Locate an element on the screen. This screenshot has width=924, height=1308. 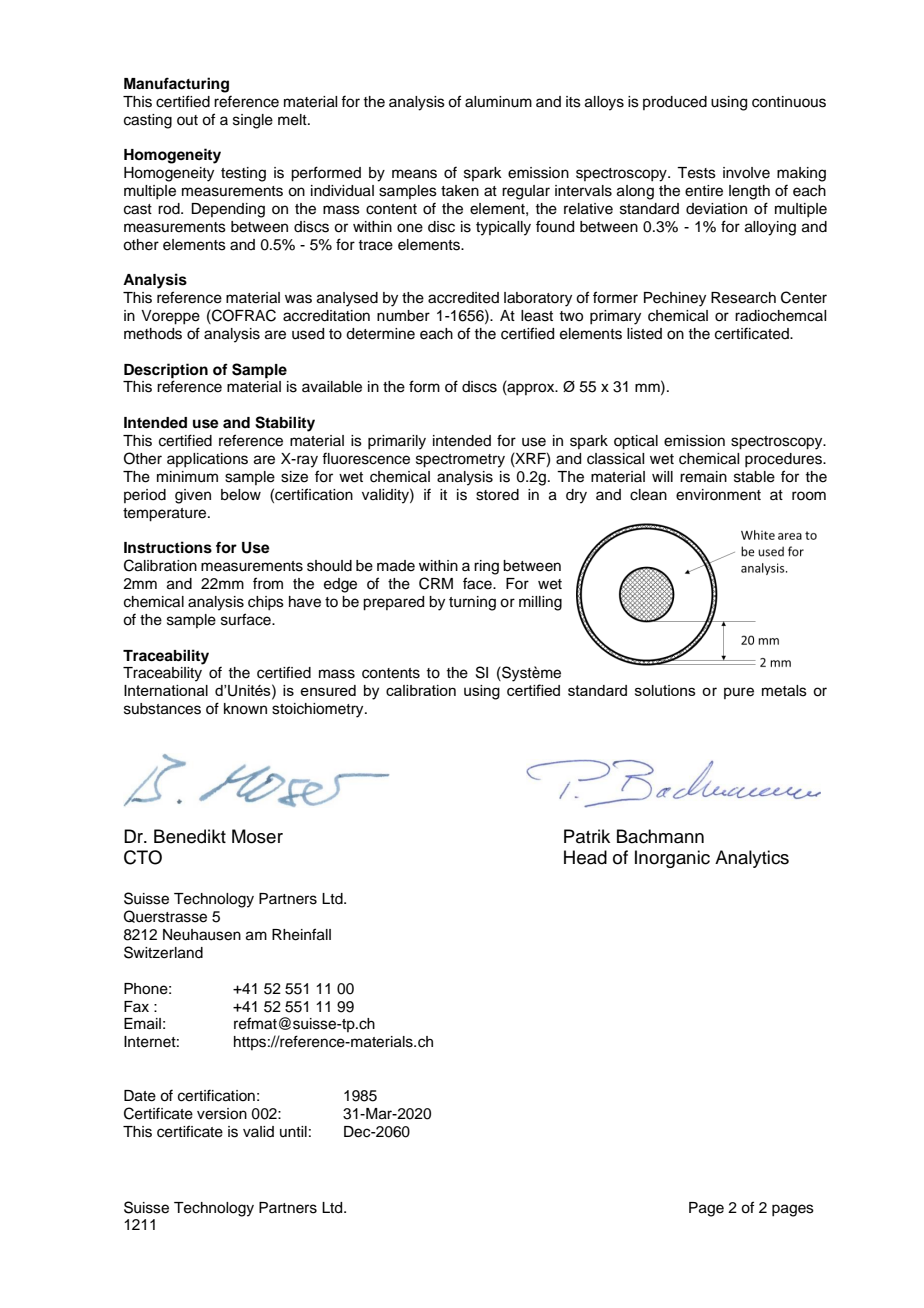
remain is located at coordinates (703, 477).
